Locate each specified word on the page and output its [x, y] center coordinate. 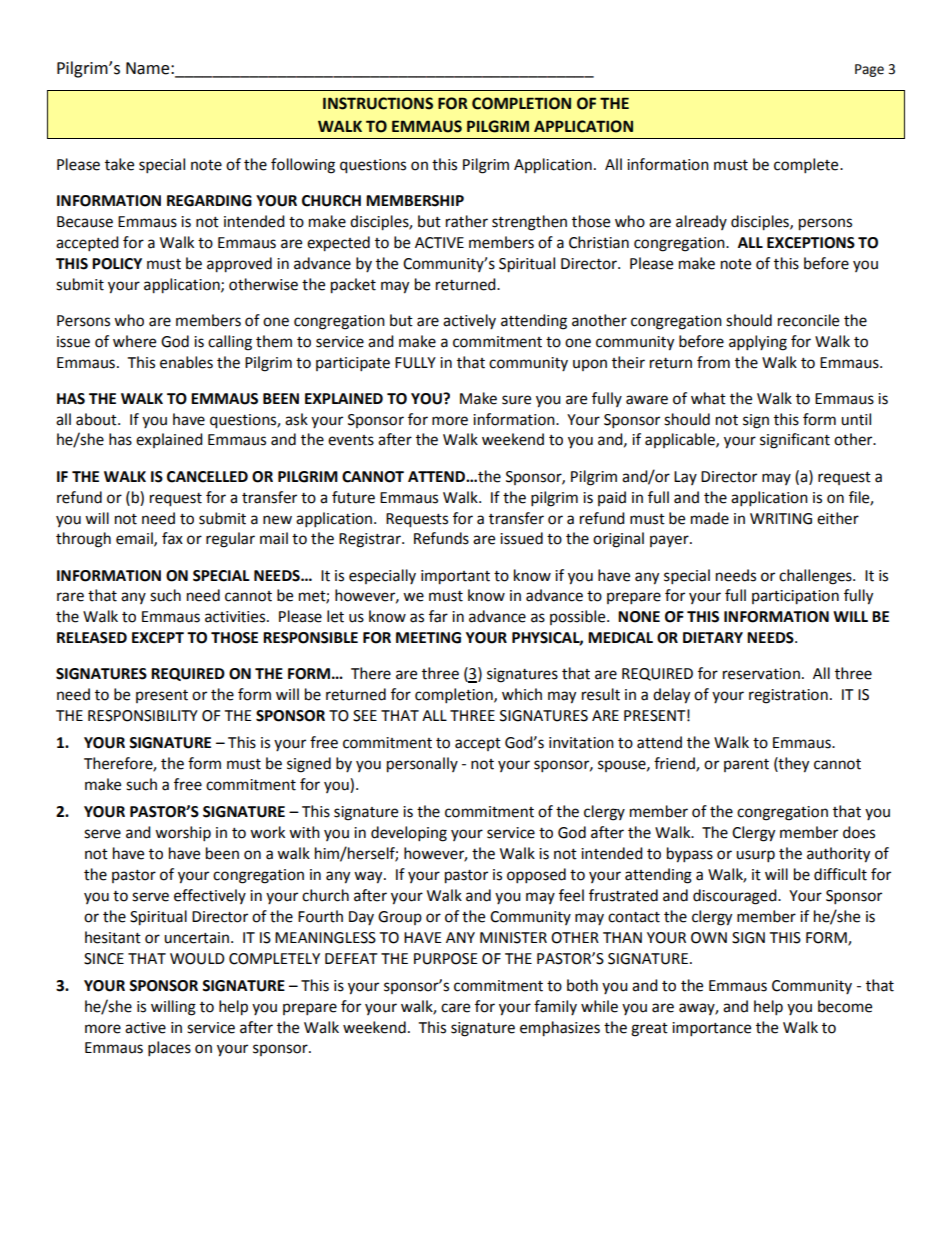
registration [788, 696]
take [119, 164]
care [455, 1008]
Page [869, 70]
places [169, 1049]
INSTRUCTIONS [378, 103]
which [522, 694]
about [97, 419]
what [708, 398]
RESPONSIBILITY [143, 716]
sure [516, 400]
